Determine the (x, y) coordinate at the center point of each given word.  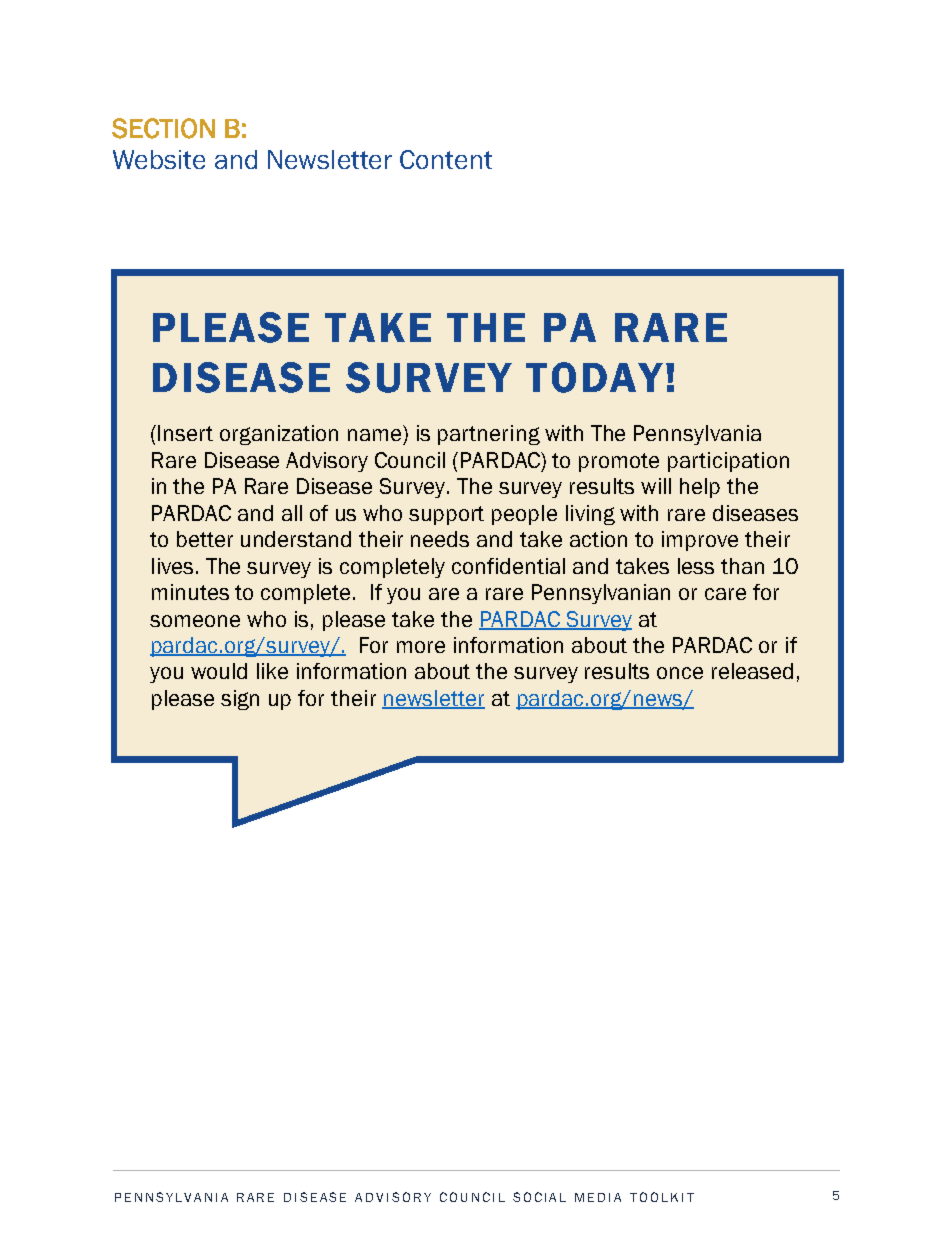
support (446, 515)
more (421, 647)
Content (446, 159)
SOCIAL (539, 1197)
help (700, 488)
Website (159, 159)
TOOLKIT (662, 1197)
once (680, 673)
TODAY (594, 377)
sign (240, 700)
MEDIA (598, 1197)
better (205, 539)
